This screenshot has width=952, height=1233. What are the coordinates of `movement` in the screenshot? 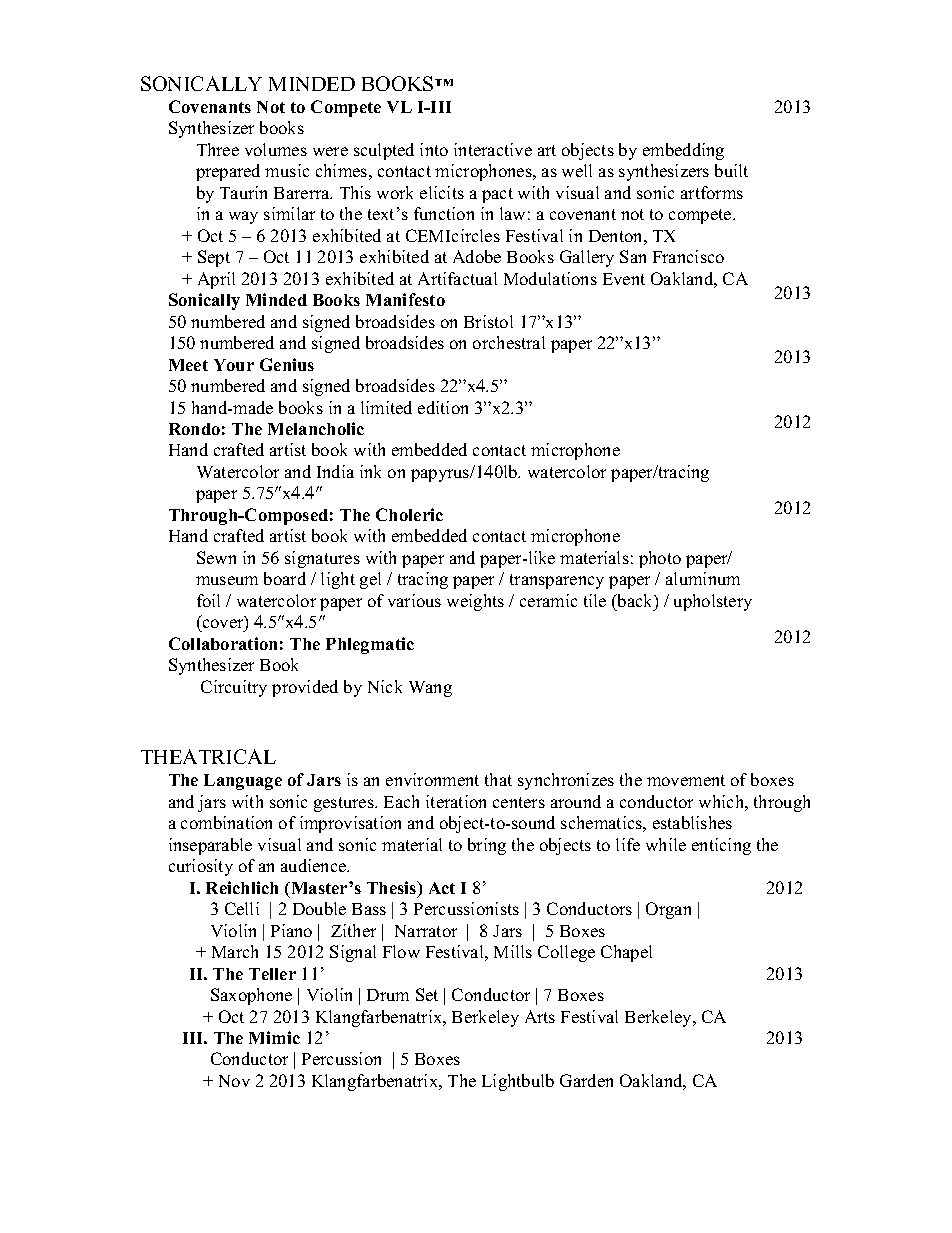 It's located at (686, 780).
